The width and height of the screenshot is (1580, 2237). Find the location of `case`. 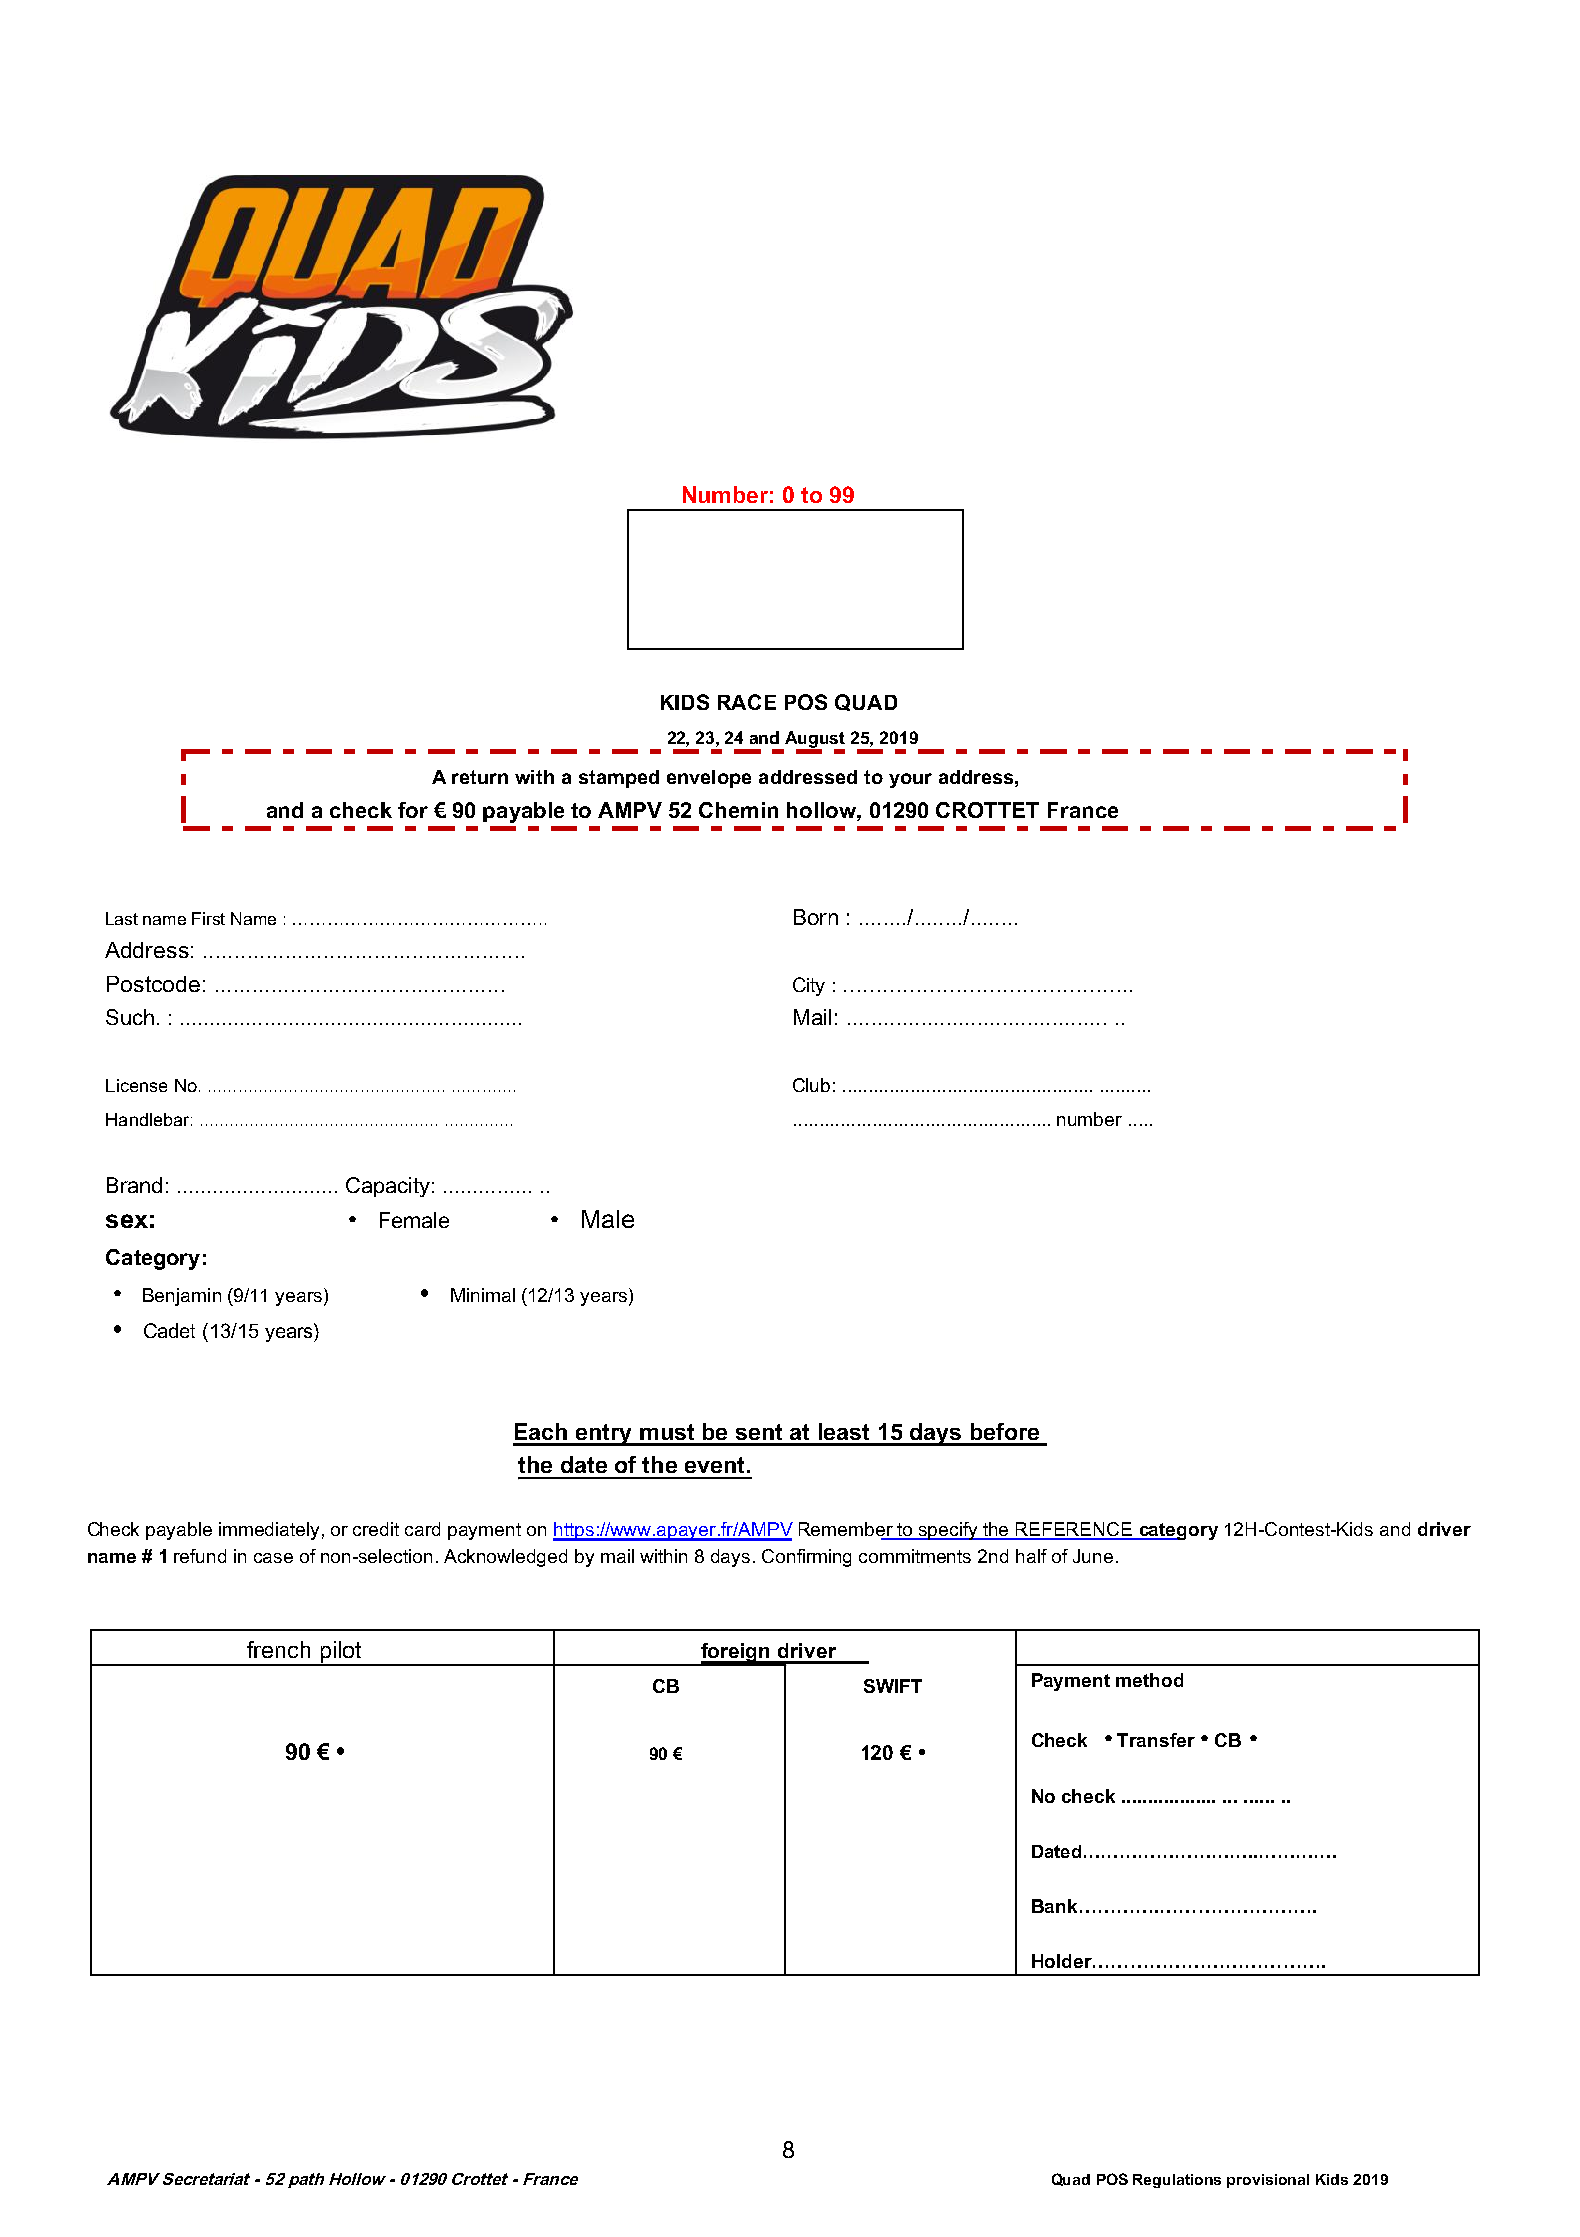

case is located at coordinates (273, 1558).
